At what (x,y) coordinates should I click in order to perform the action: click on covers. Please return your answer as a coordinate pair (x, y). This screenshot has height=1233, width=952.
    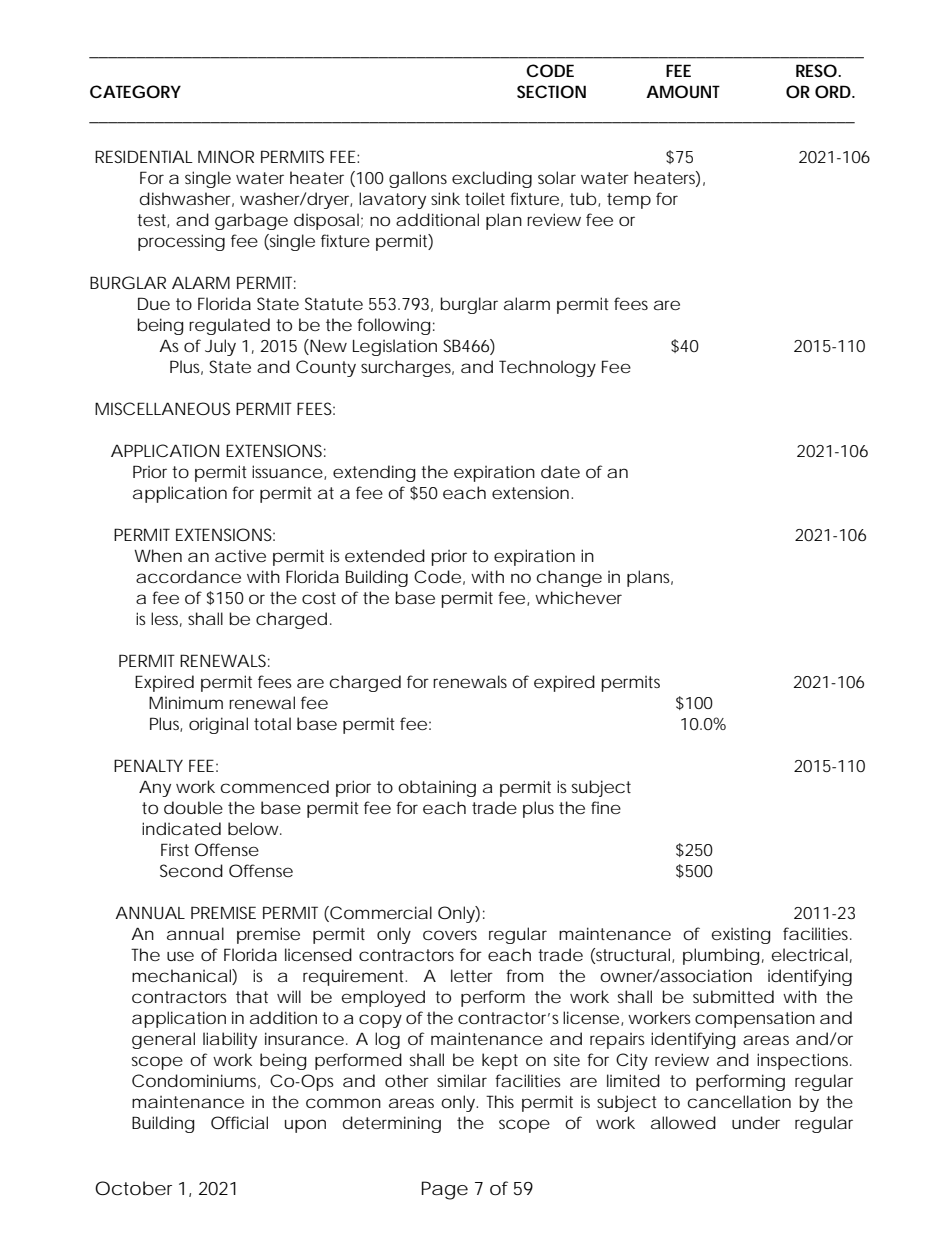
    Looking at the image, I should click on (450, 935).
